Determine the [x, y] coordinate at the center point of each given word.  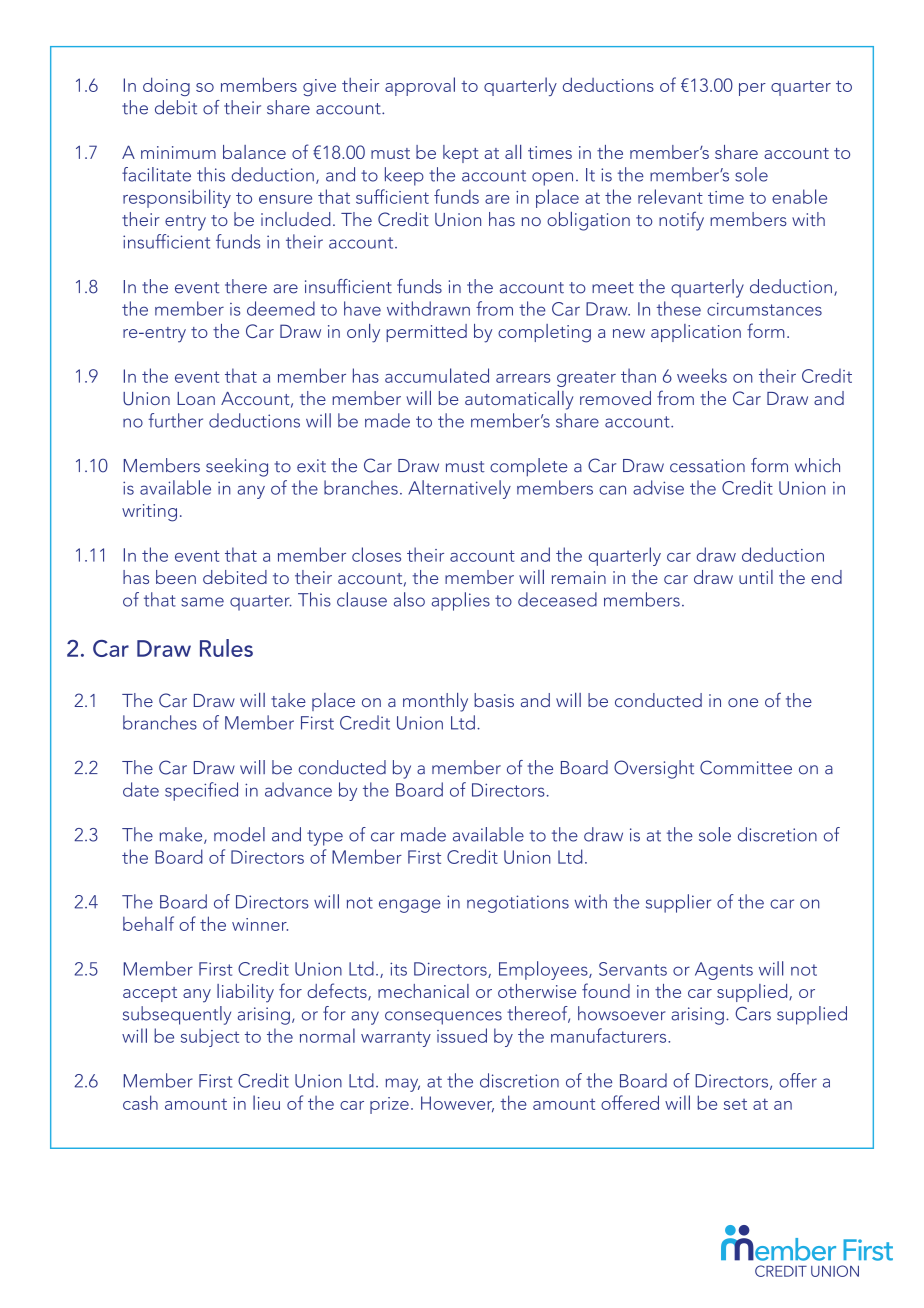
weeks [702, 375]
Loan [196, 398]
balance [254, 152]
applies [461, 601]
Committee [746, 767]
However [457, 1104]
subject [210, 1037]
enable [799, 196]
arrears [523, 378]
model [239, 834]
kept [461, 154]
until [756, 577]
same [202, 602]
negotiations [518, 904]
